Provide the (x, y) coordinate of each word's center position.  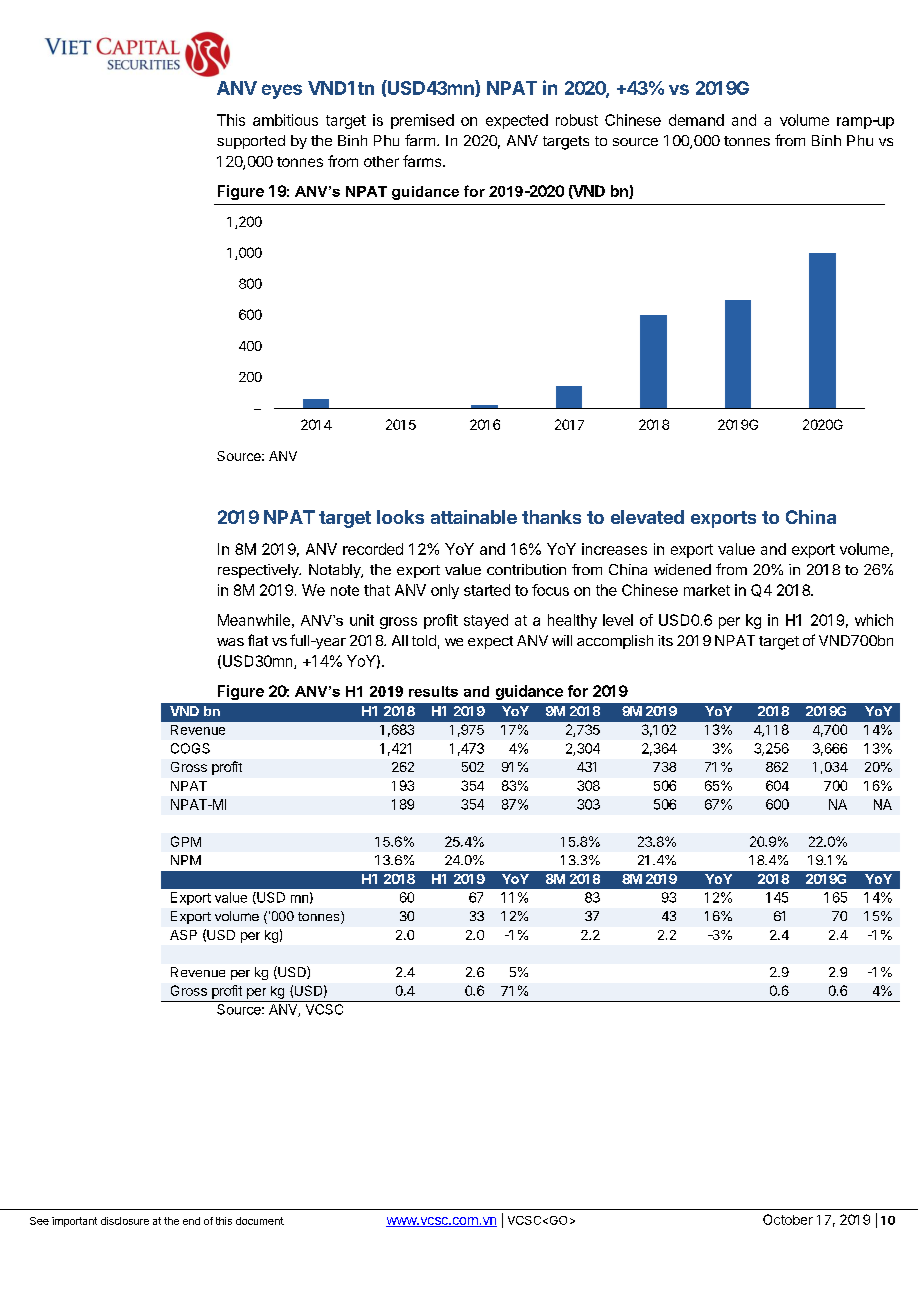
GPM (186, 841)
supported (251, 142)
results (433, 691)
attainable (474, 517)
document (260, 1221)
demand (696, 120)
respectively (259, 571)
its (665, 640)
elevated (647, 517)
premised (422, 121)
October (788, 1219)
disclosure (125, 1221)
